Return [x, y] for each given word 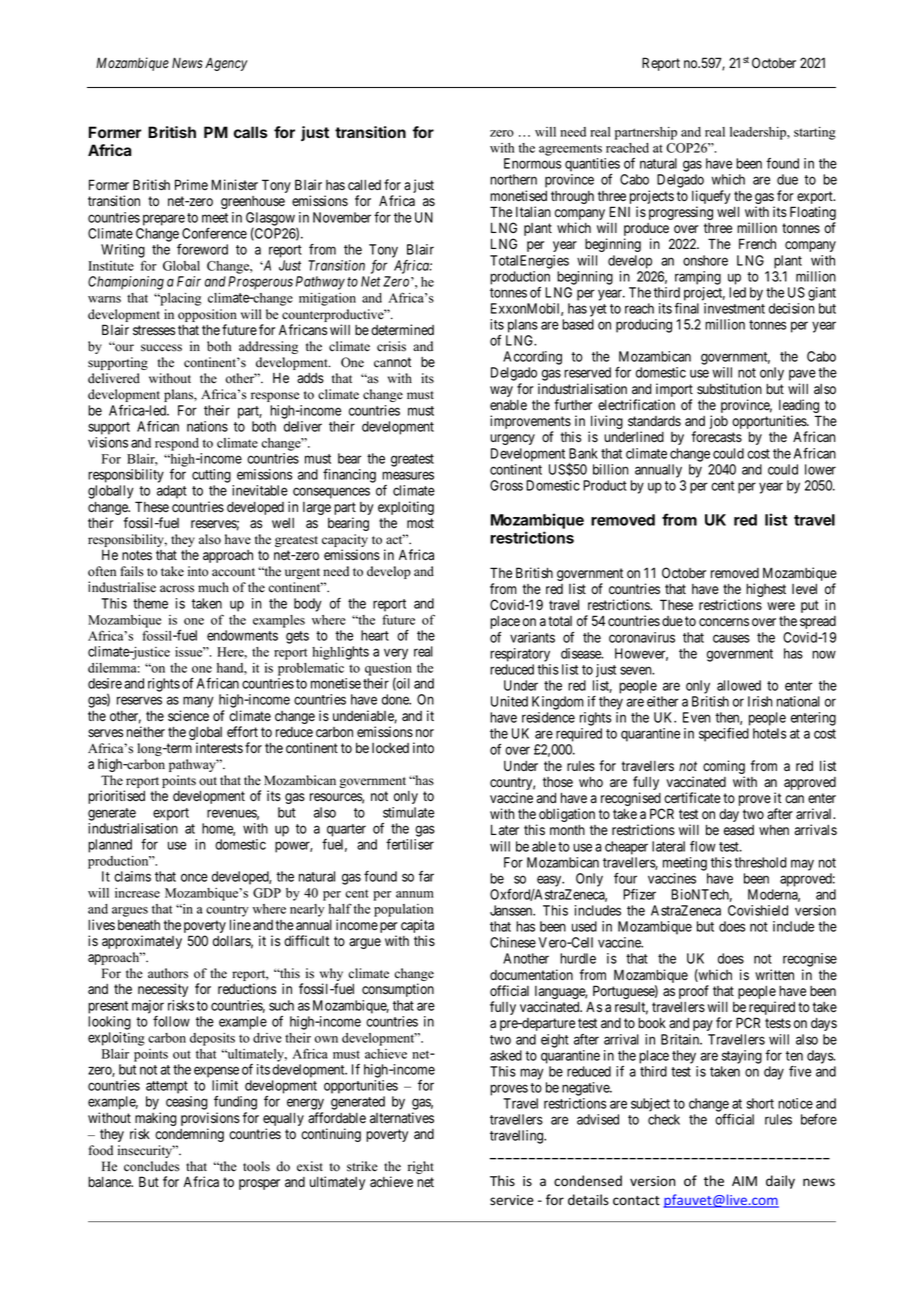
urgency [512, 439]
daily [780, 1182]
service [512, 1200]
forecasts [717, 437]
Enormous [532, 163]
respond [177, 444]
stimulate [408, 812]
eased [739, 830]
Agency [226, 64]
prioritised [116, 797]
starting [815, 133]
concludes [152, 1166]
